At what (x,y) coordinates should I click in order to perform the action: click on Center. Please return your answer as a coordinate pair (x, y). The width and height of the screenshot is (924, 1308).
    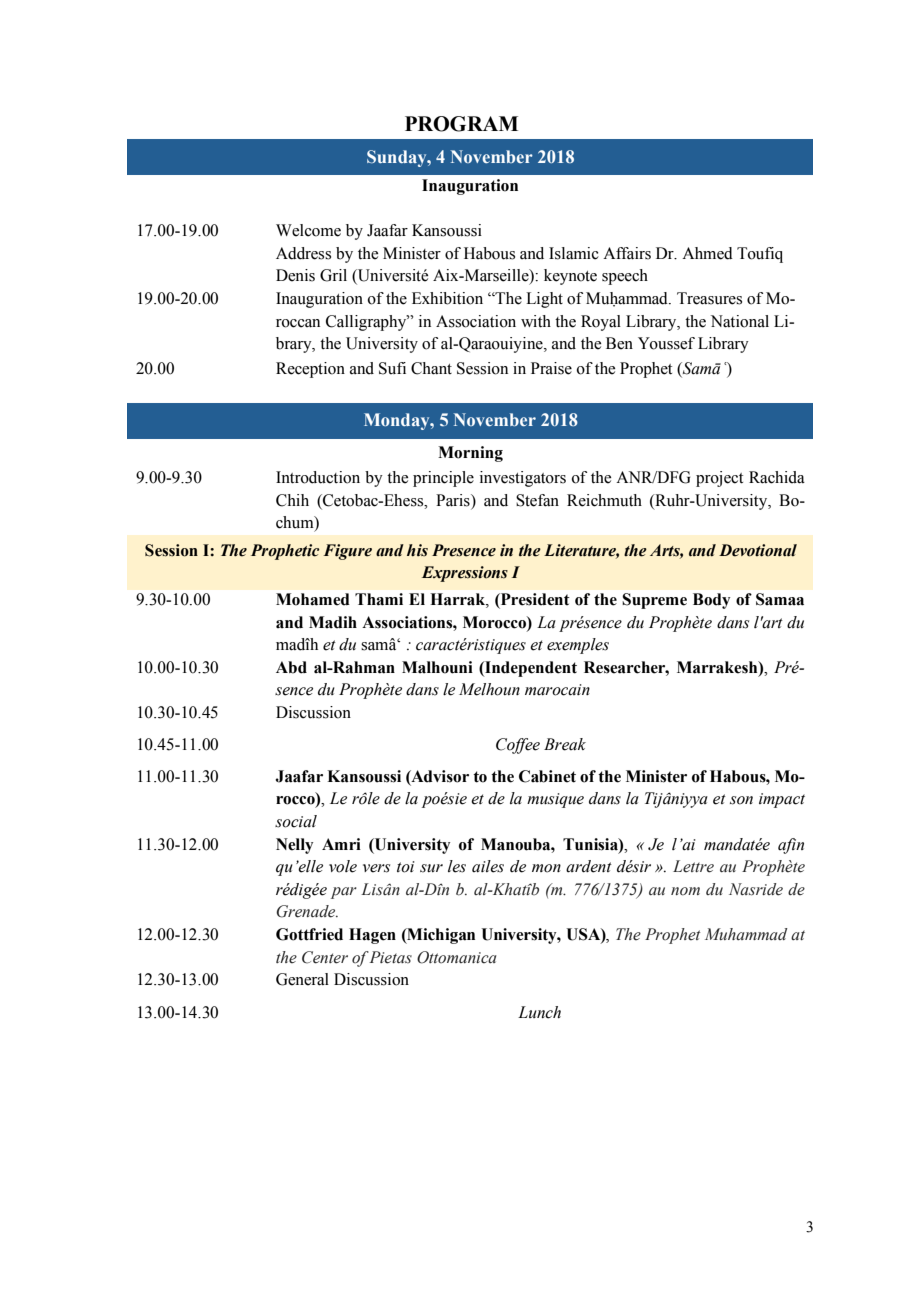
    Looking at the image, I should click on (325, 957).
